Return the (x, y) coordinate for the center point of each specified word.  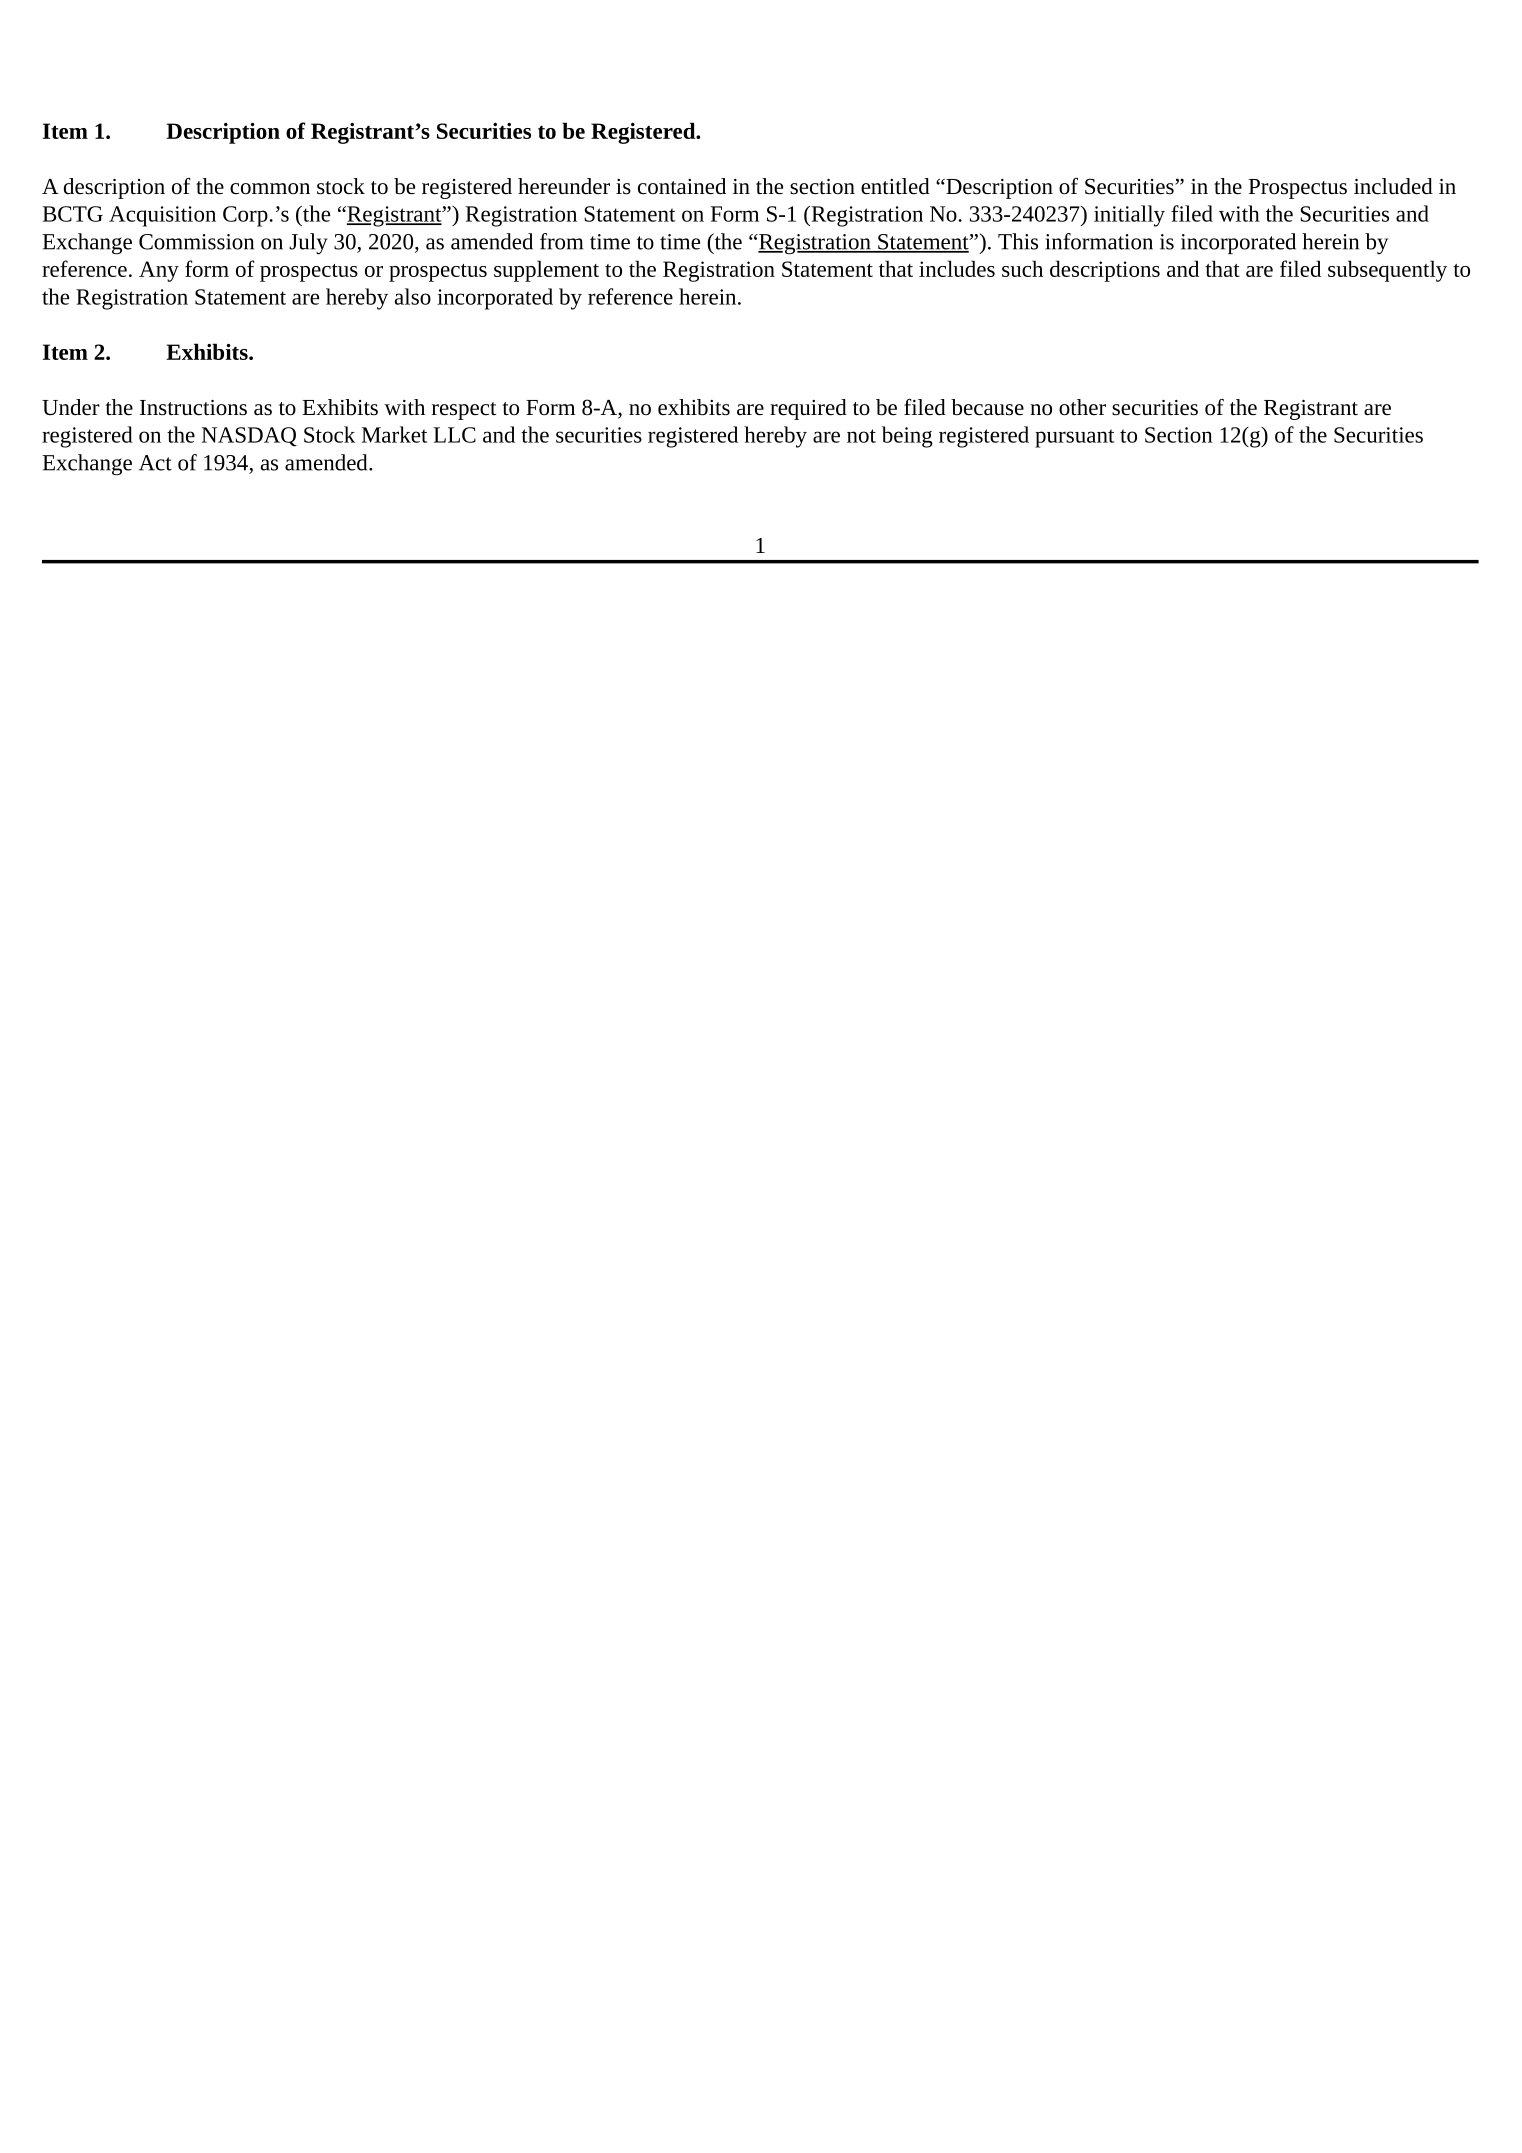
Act (155, 463)
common (270, 189)
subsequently (1387, 271)
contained (682, 186)
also (413, 296)
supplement (546, 271)
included (1393, 186)
